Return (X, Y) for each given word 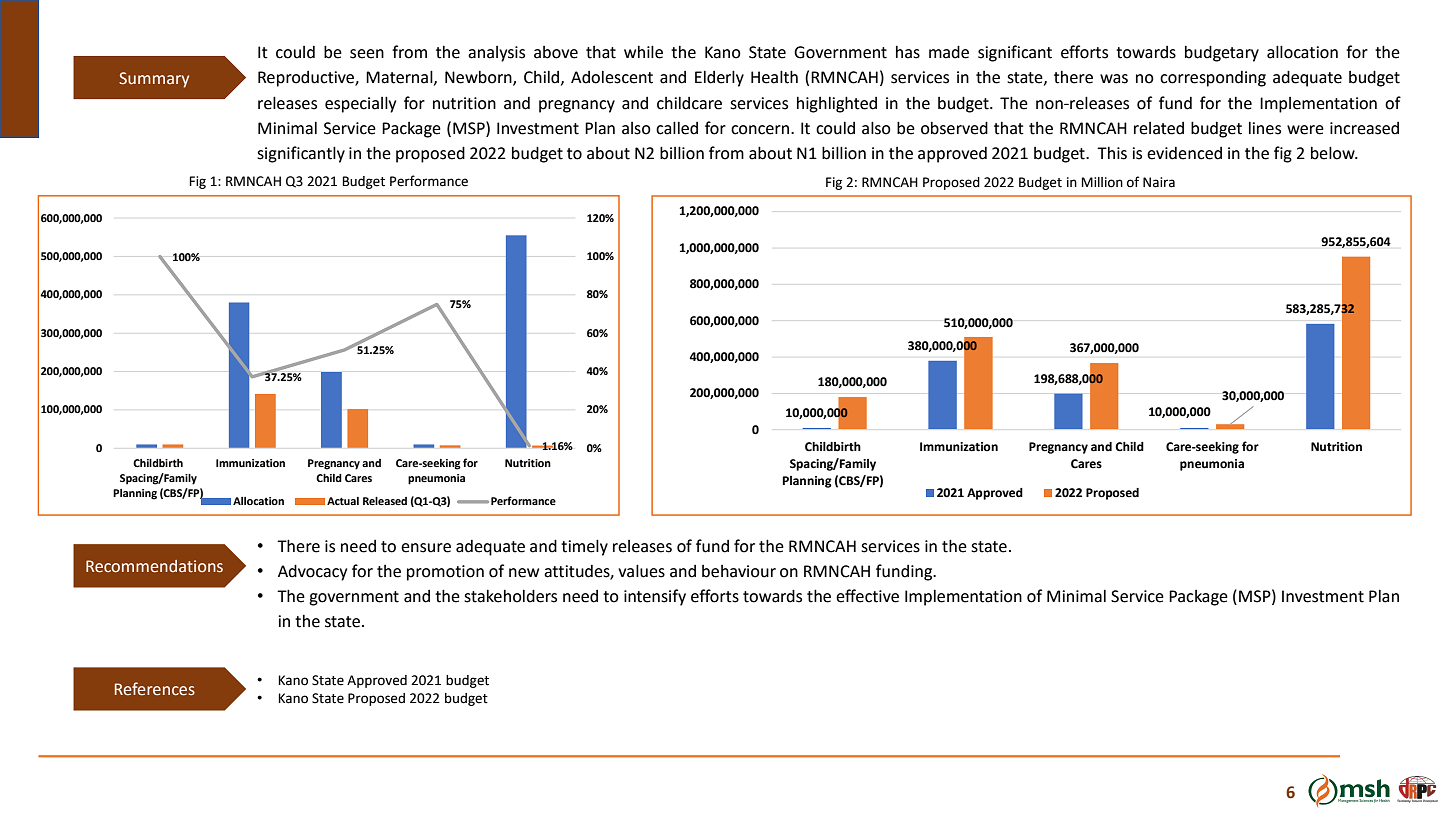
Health (774, 77)
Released (385, 501)
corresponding (1213, 79)
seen (367, 54)
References (155, 689)
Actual (343, 501)
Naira (1159, 182)
